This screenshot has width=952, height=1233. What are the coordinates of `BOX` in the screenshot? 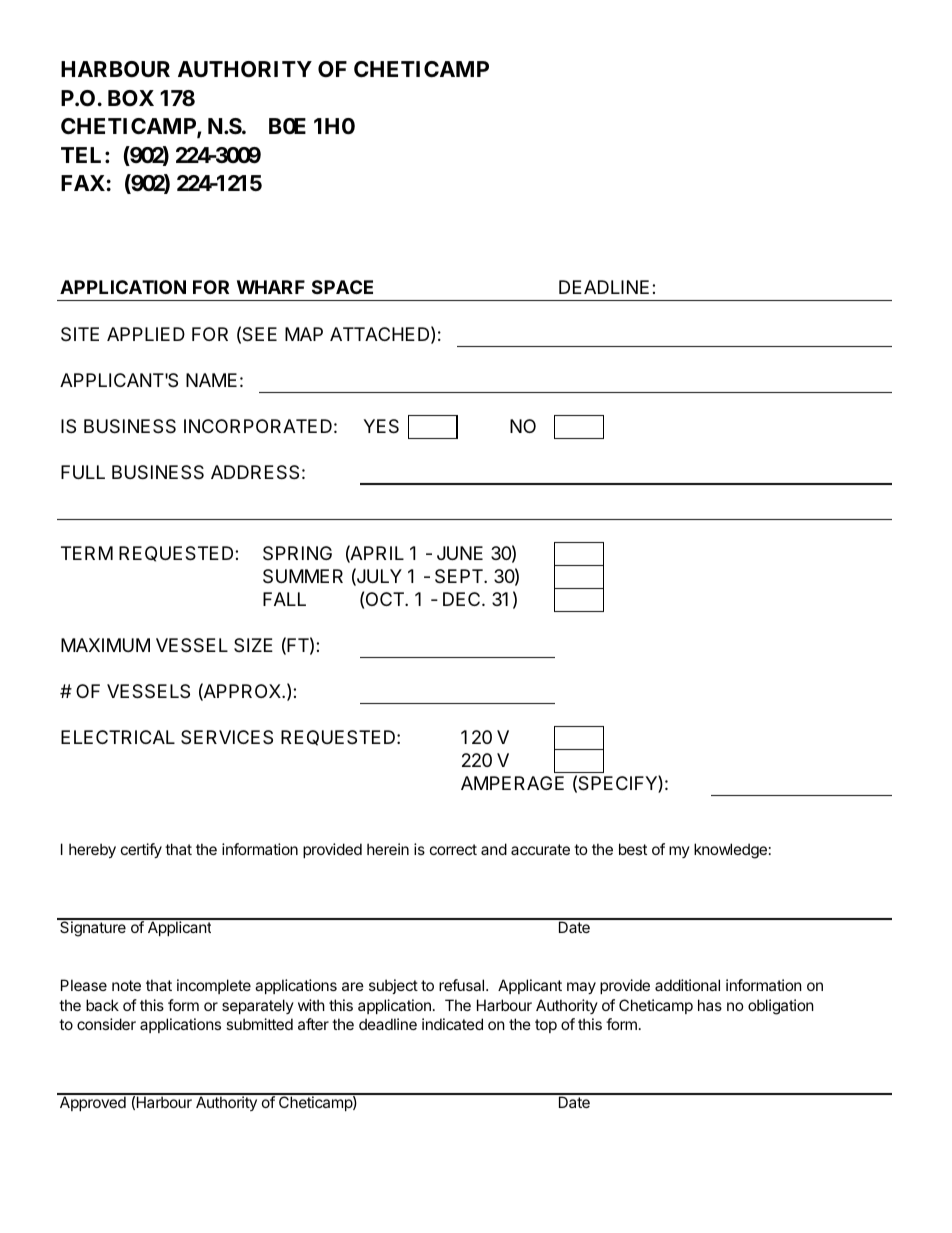 It's located at (131, 98).
